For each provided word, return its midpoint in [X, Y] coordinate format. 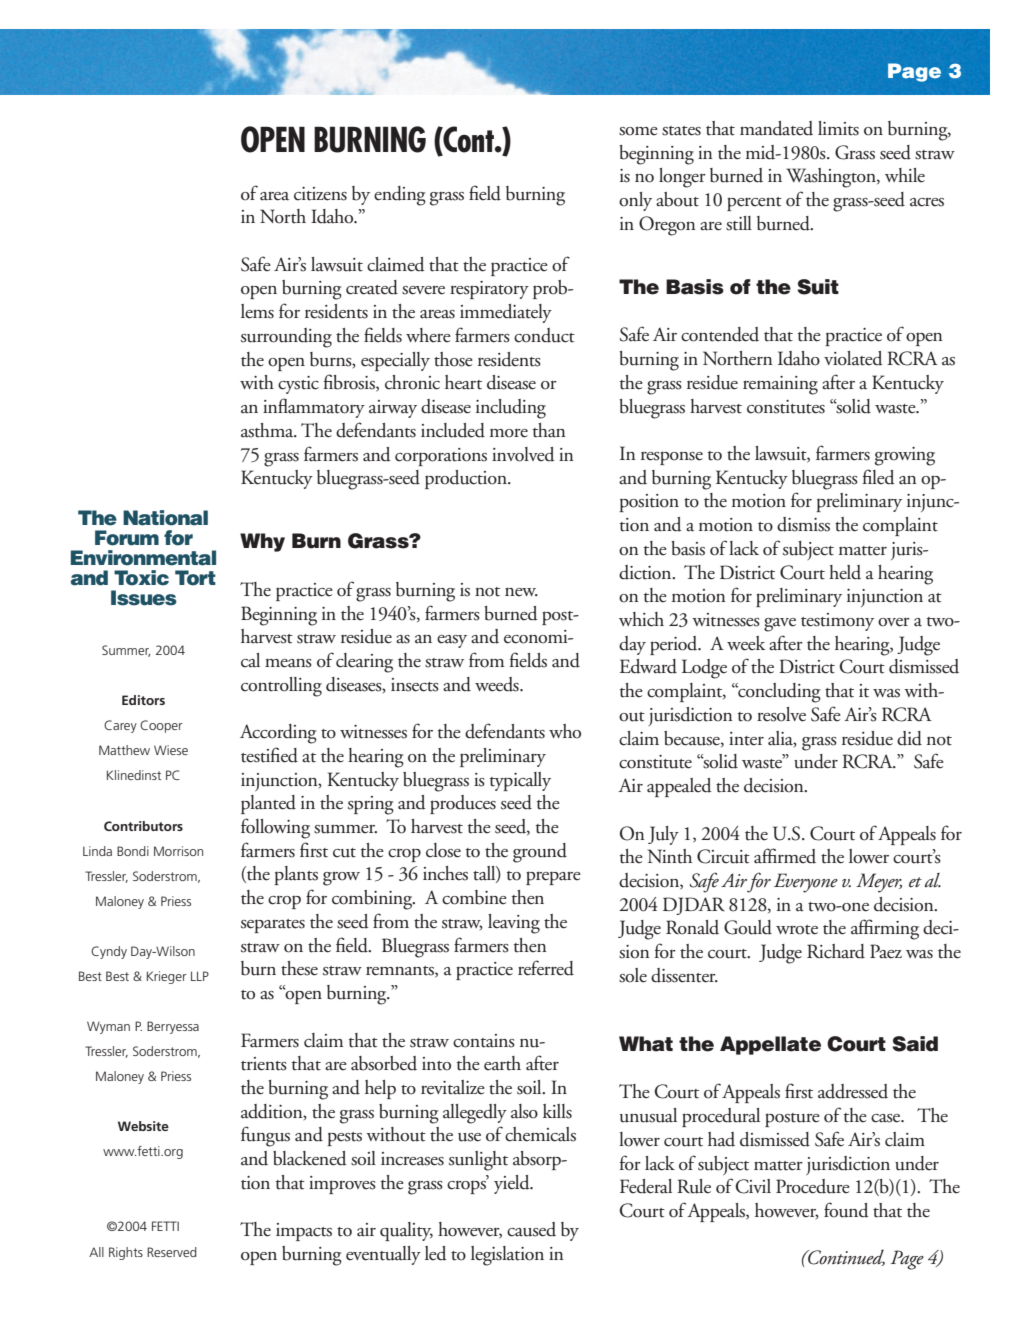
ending [400, 196]
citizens [320, 194]
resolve [781, 714]
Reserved [172, 1252]
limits [838, 128]
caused [531, 1229]
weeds [498, 684]
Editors [143, 700]
